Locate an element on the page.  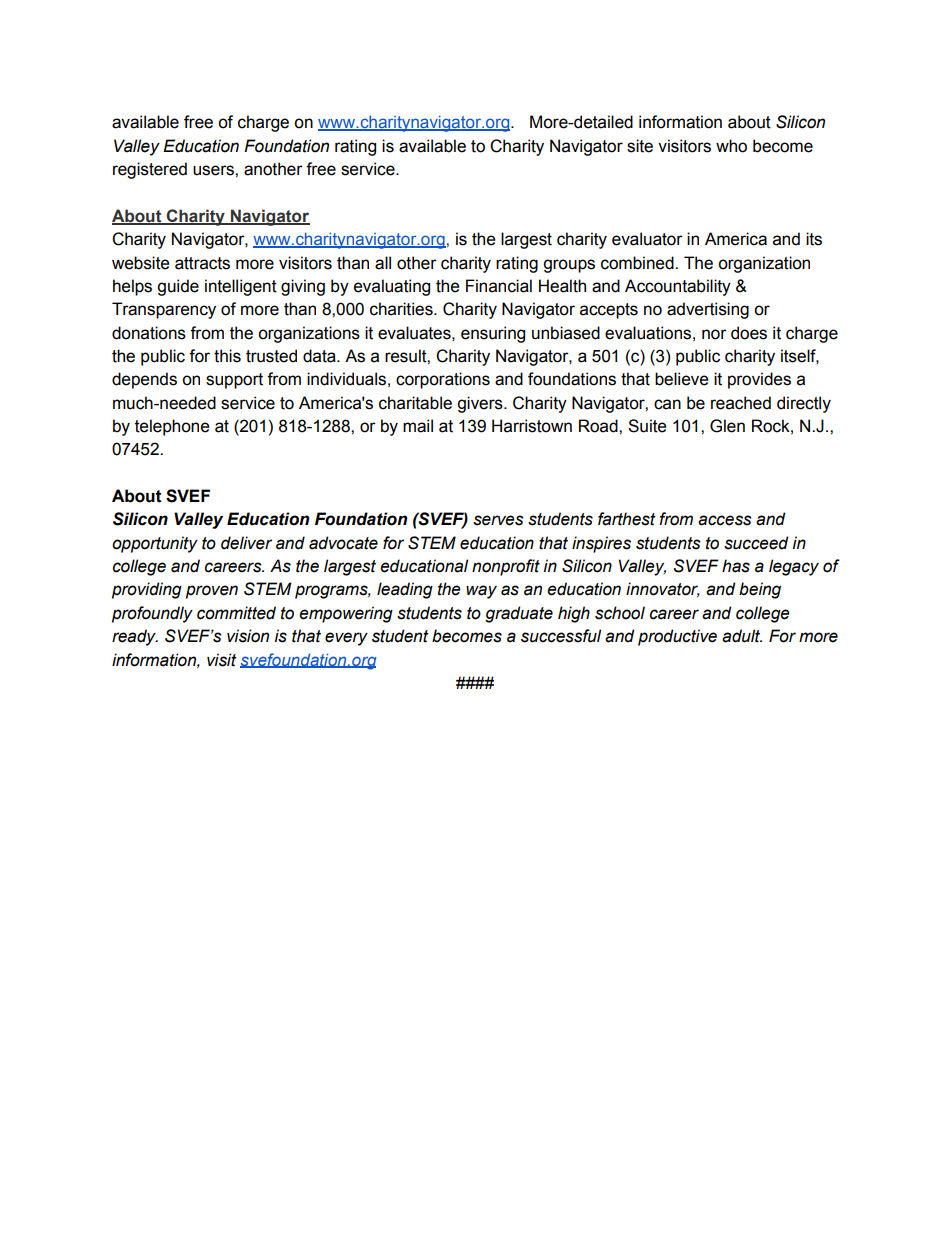
graduate is located at coordinates (519, 614).
